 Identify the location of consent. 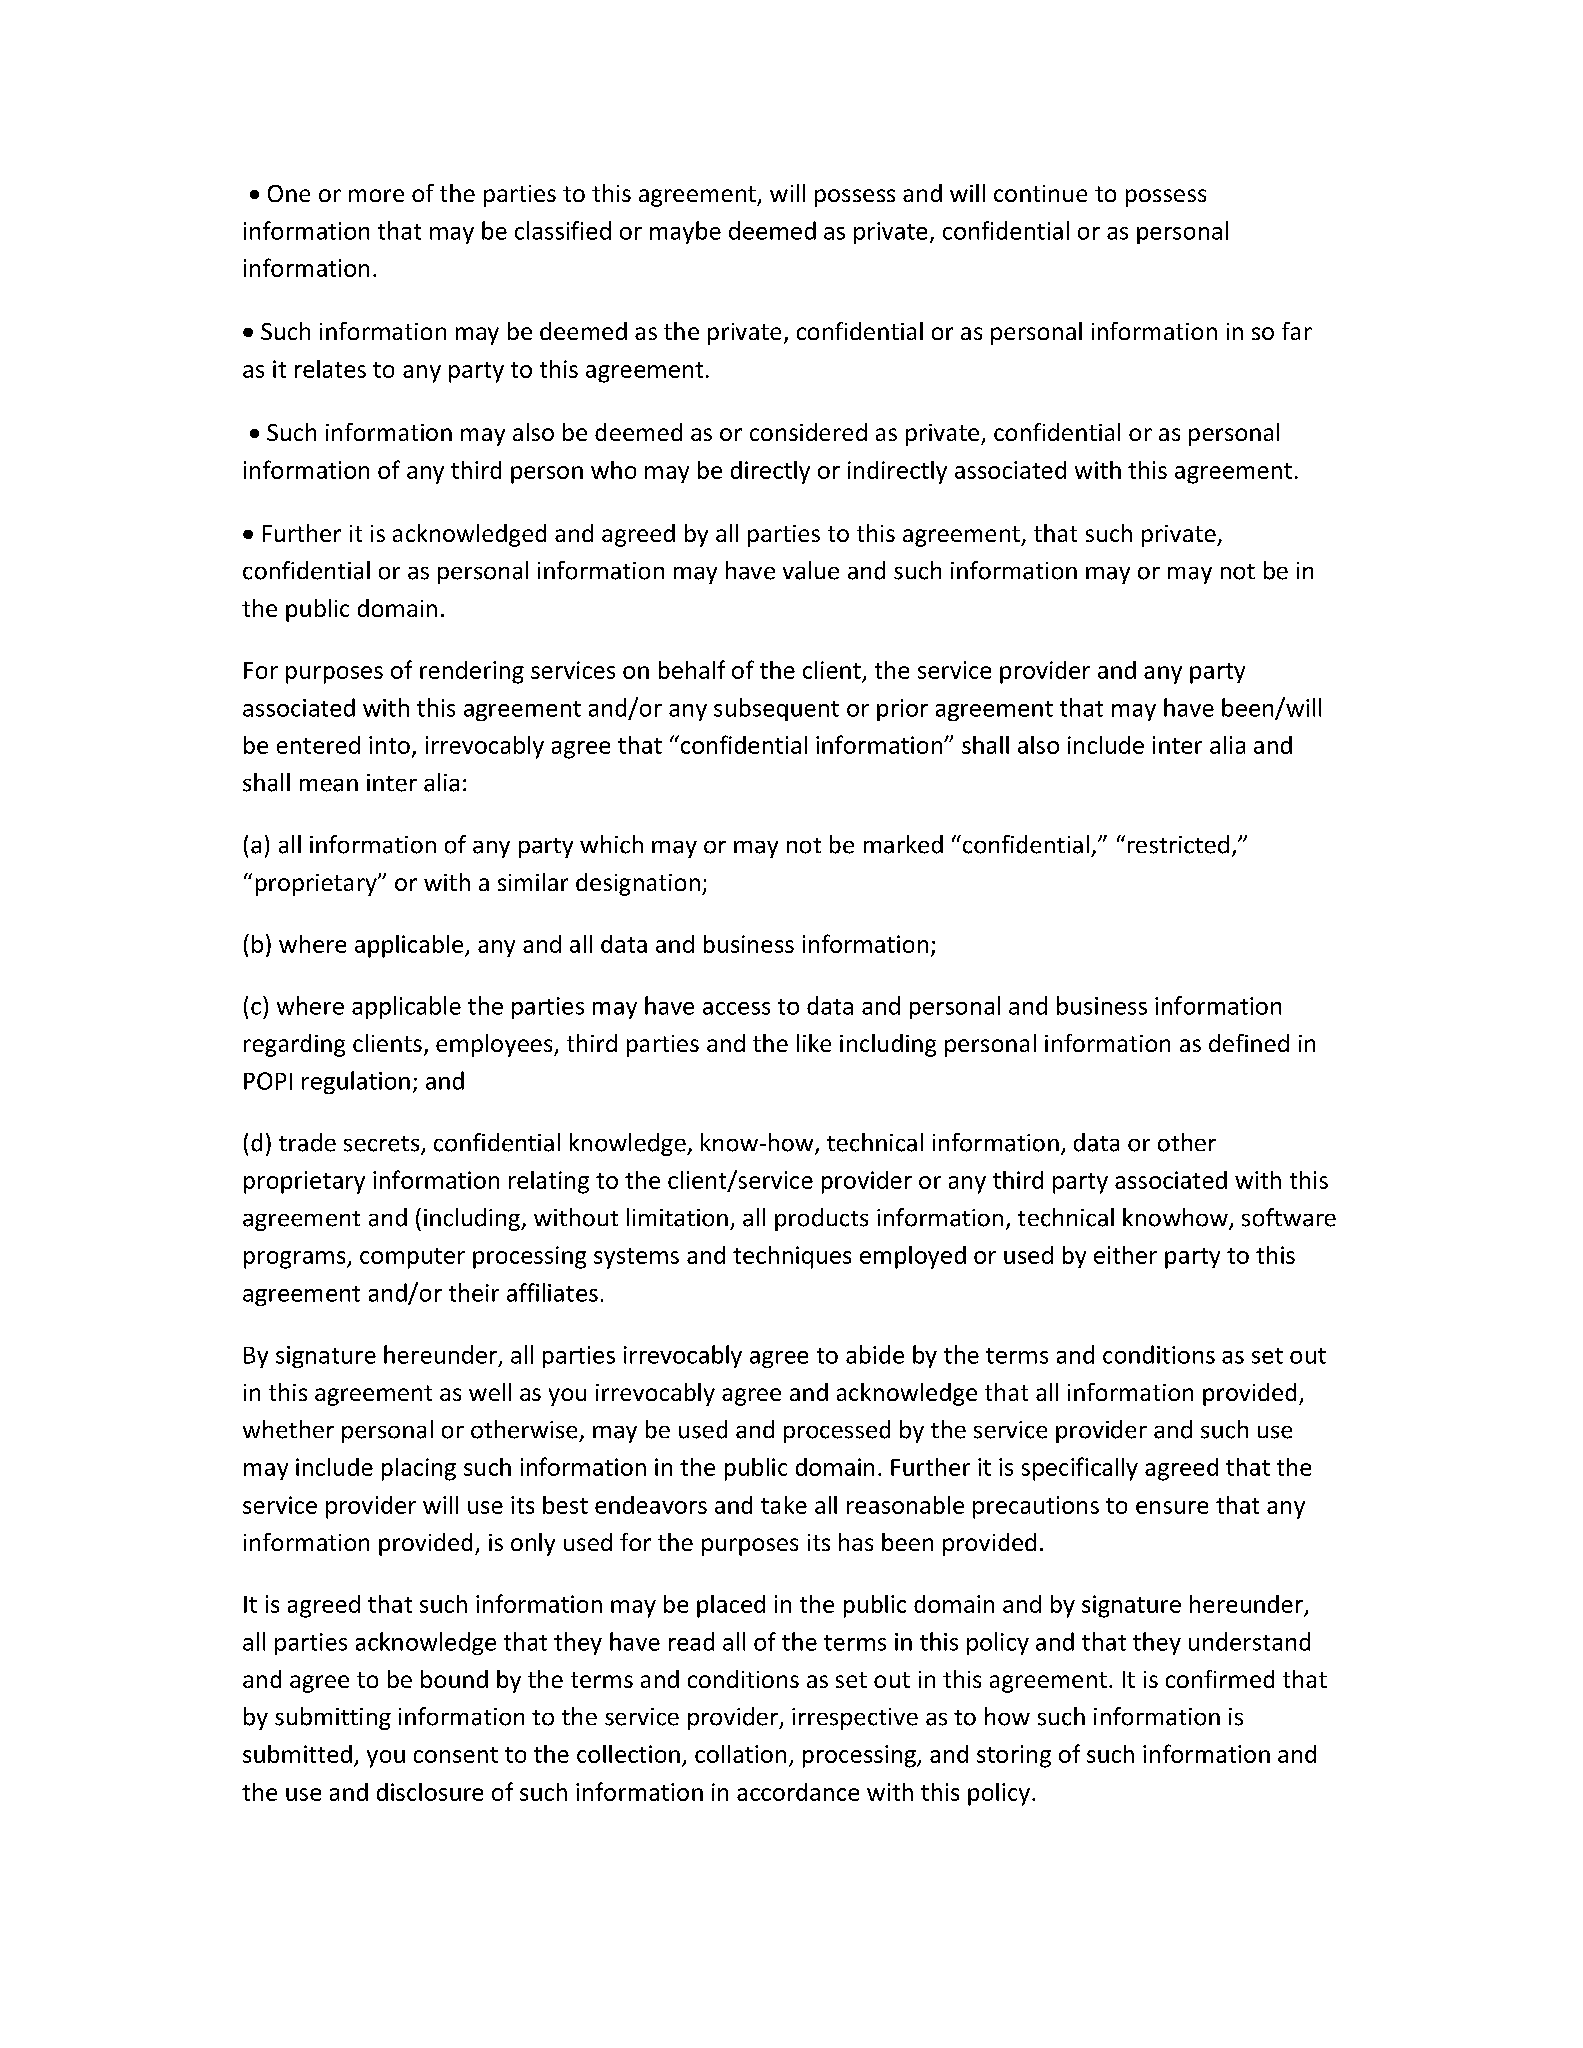
(456, 1755).
